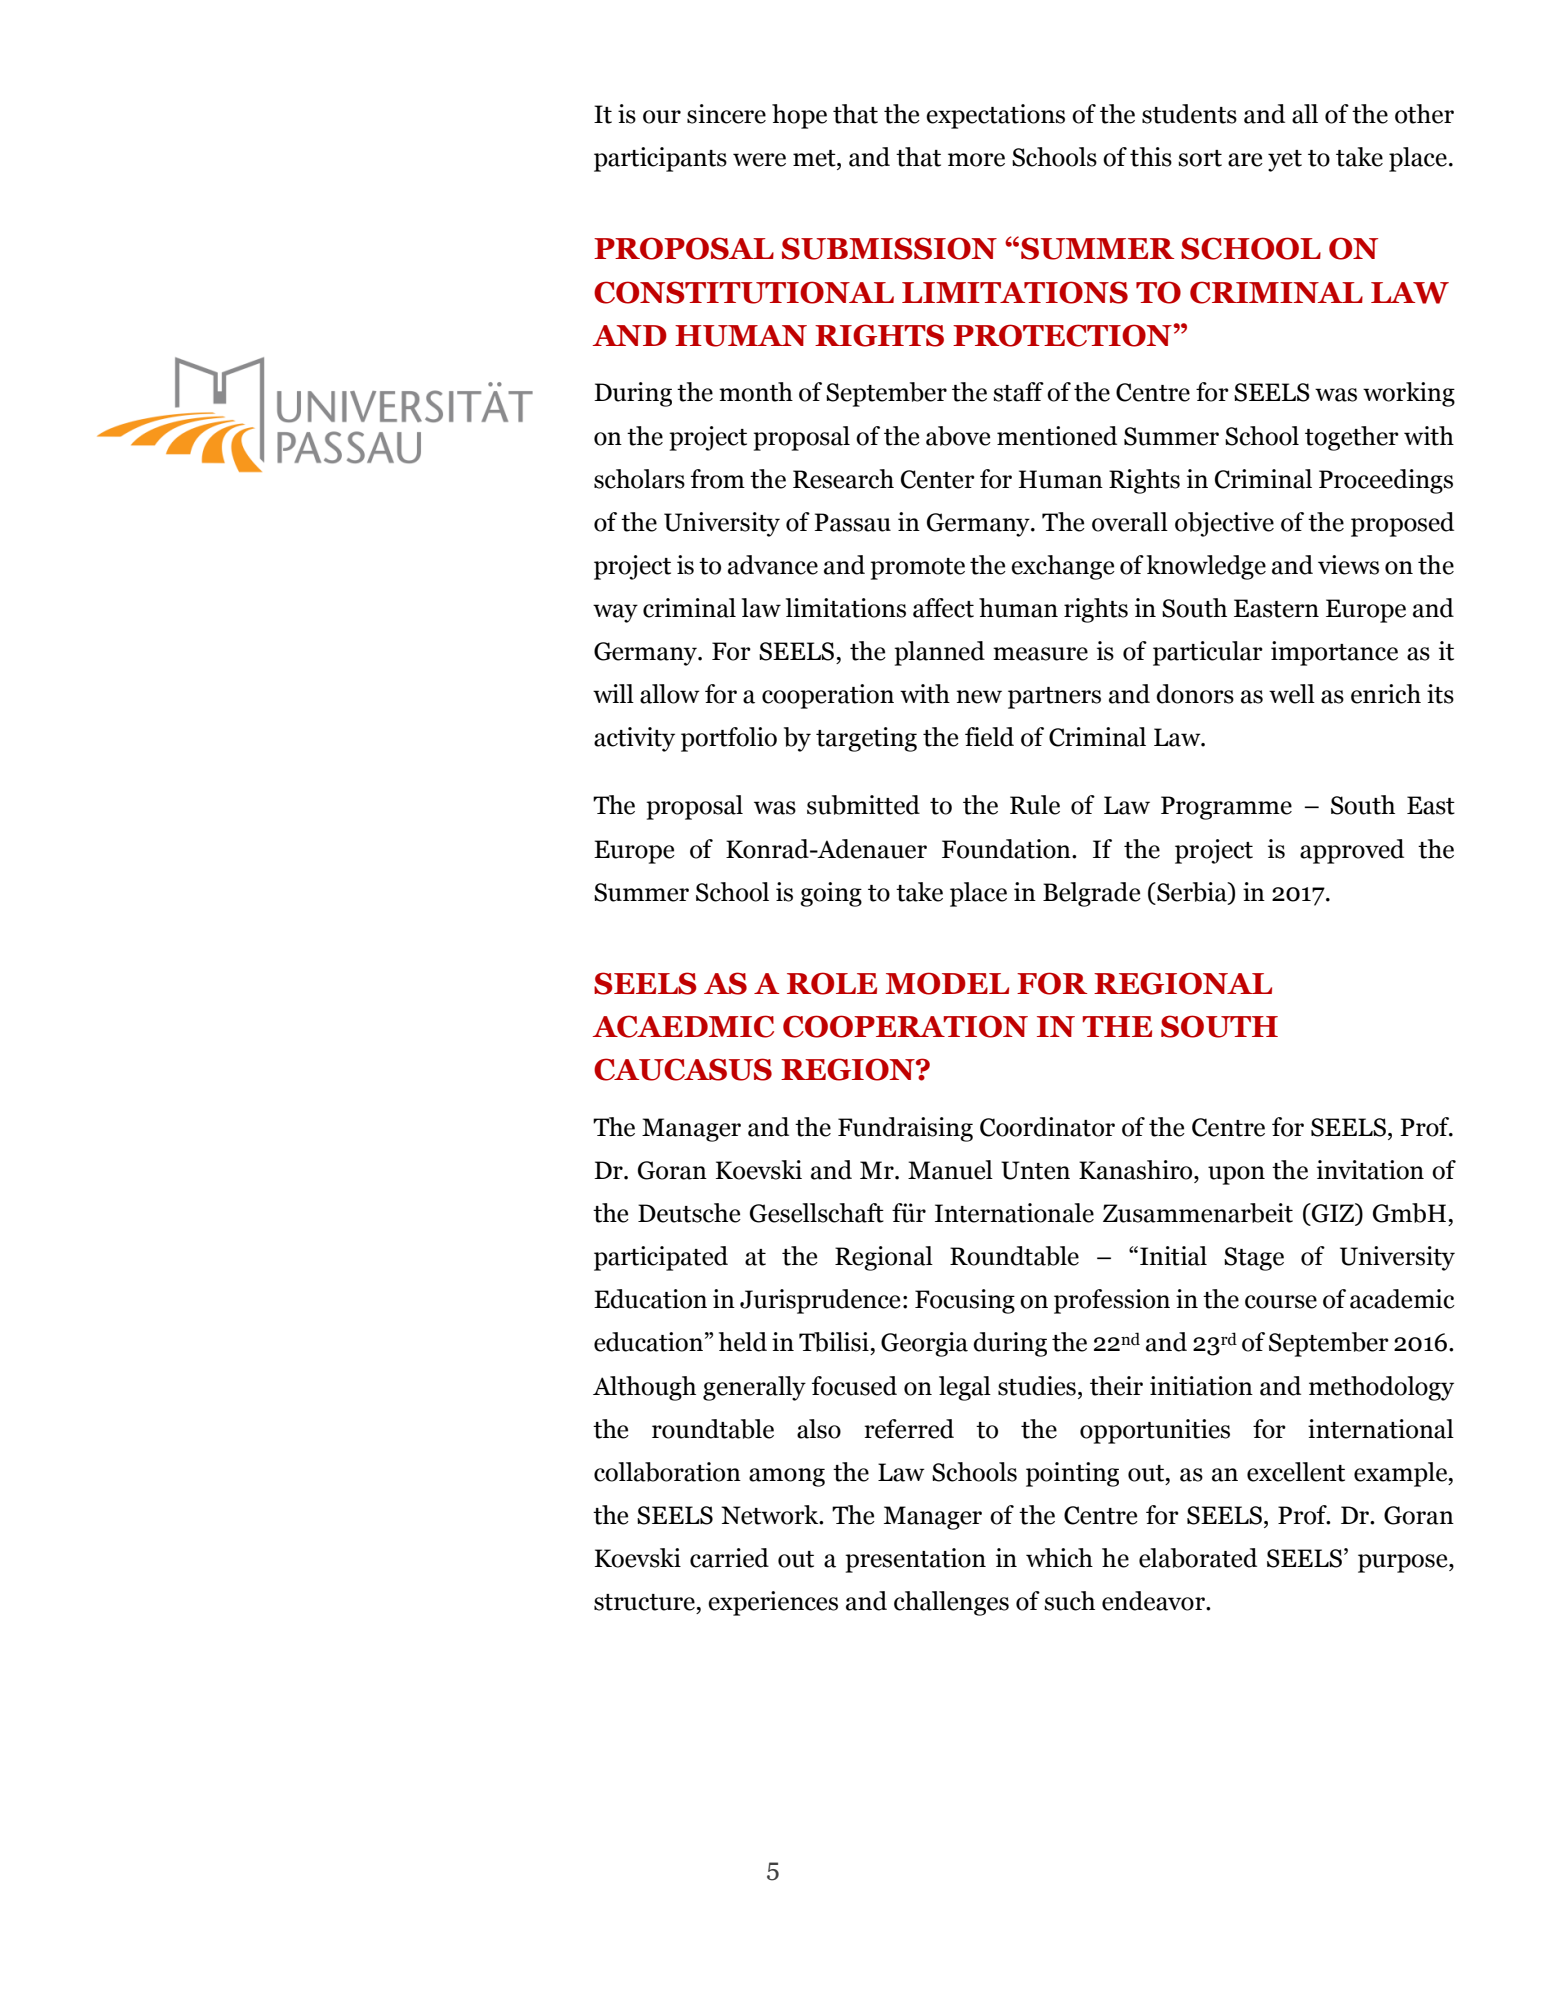  I want to click on carried, so click(729, 1558).
